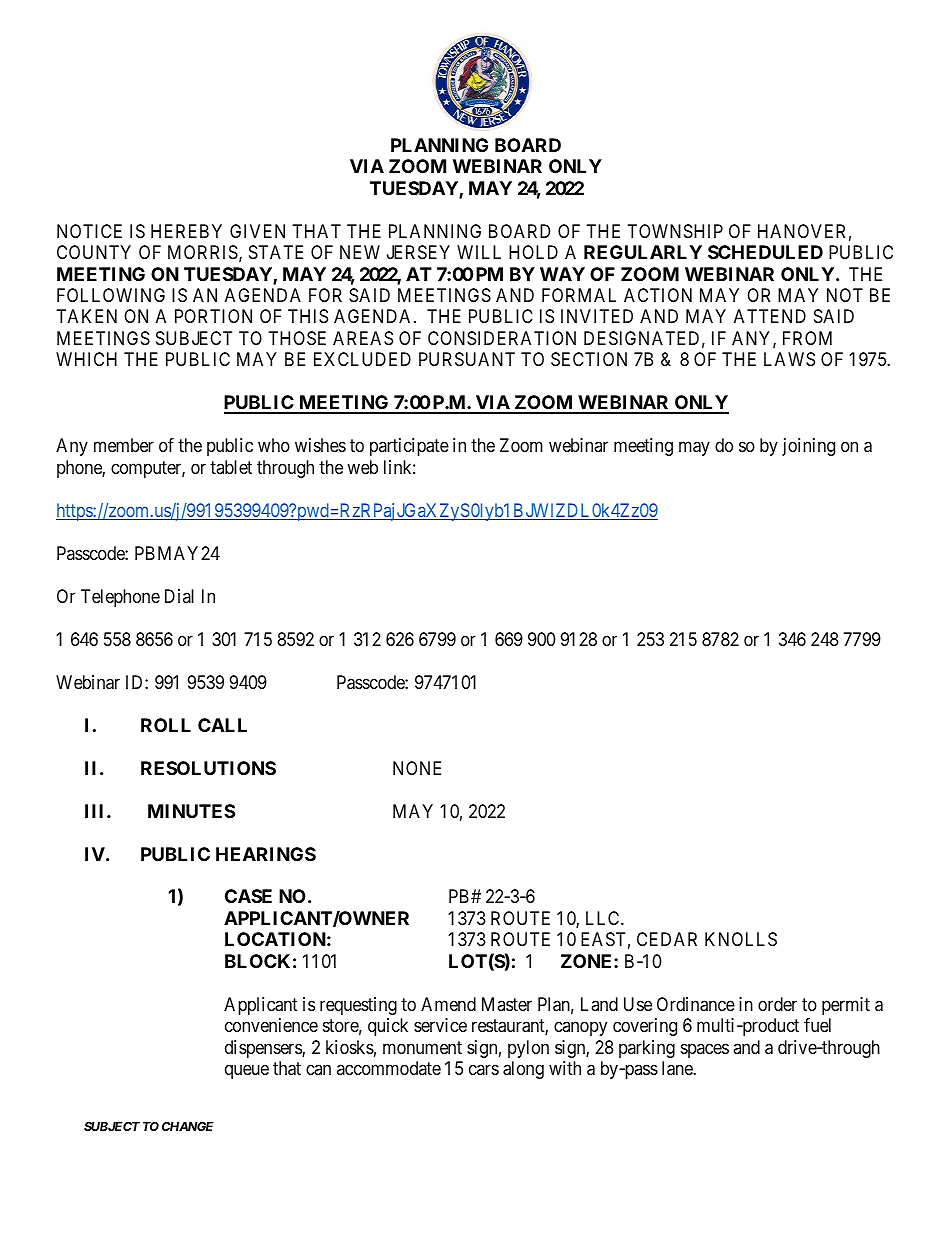 This document has height=1233, width=952. I want to click on NONE, so click(417, 768).
